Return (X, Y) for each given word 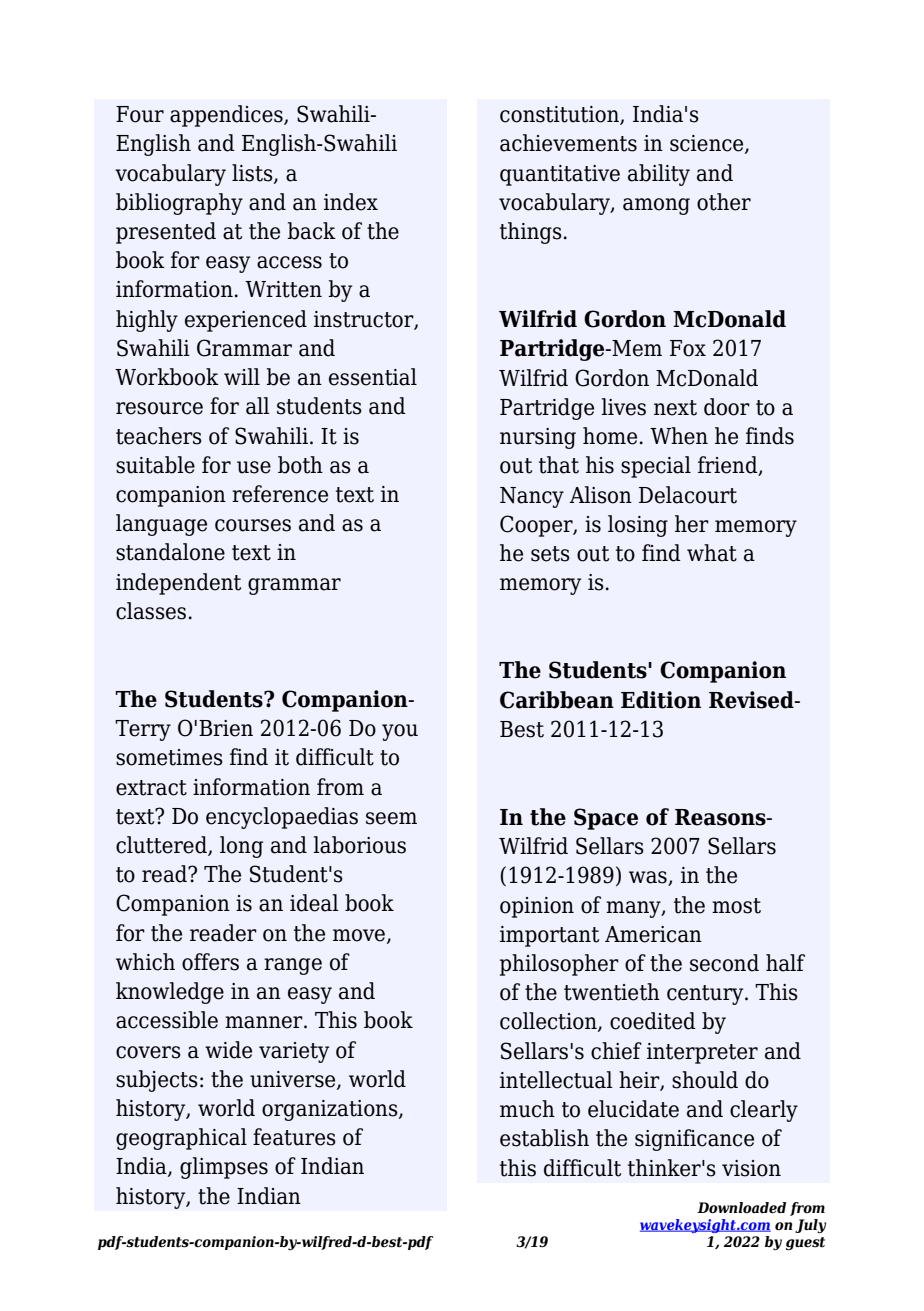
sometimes (169, 757)
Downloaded (741, 1208)
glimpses (224, 1168)
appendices (227, 116)
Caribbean (557, 700)
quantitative (560, 175)
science (708, 144)
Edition (661, 700)
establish (544, 1138)
